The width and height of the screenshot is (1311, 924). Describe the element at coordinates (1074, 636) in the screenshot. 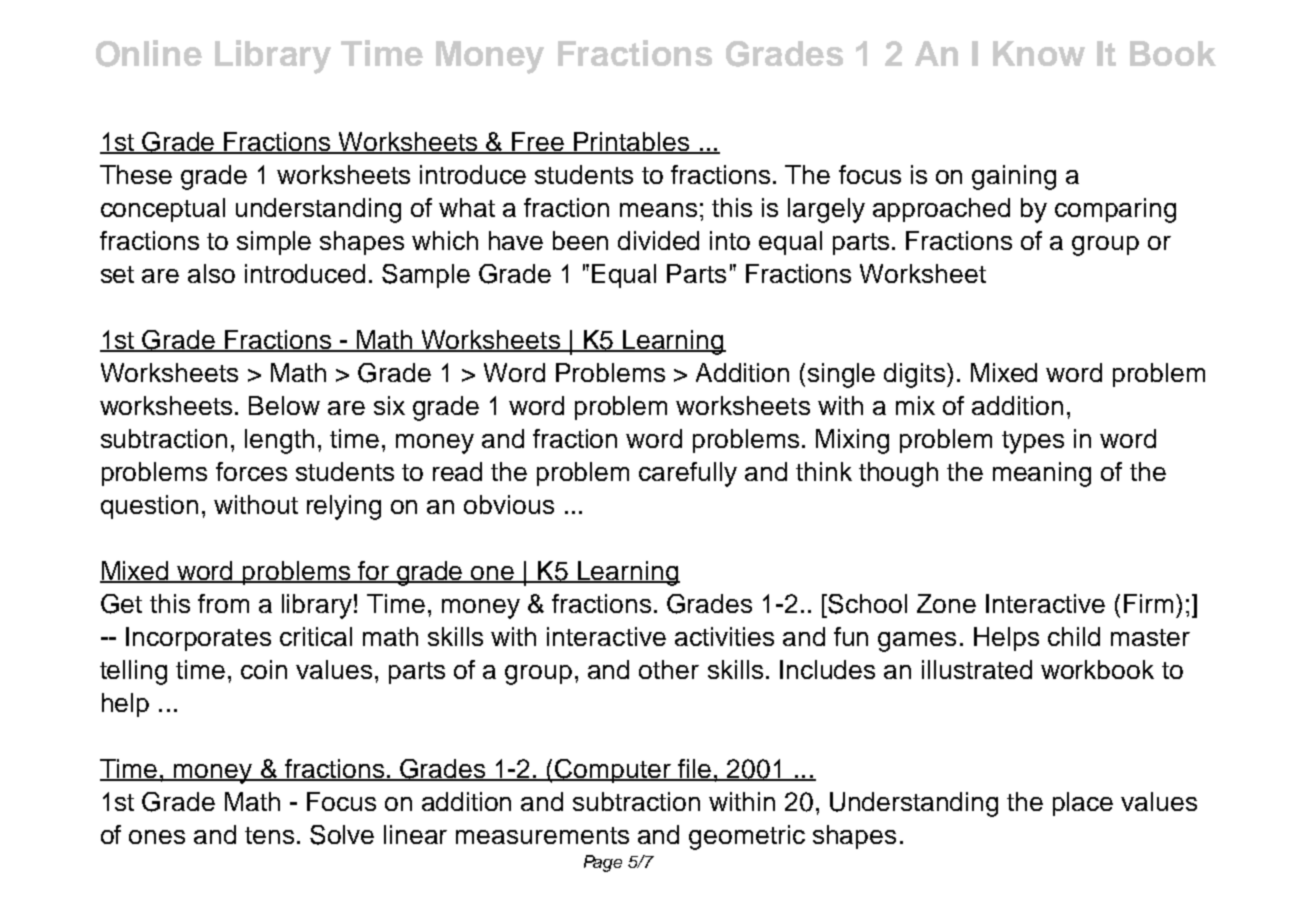

I see `child` at that location.
